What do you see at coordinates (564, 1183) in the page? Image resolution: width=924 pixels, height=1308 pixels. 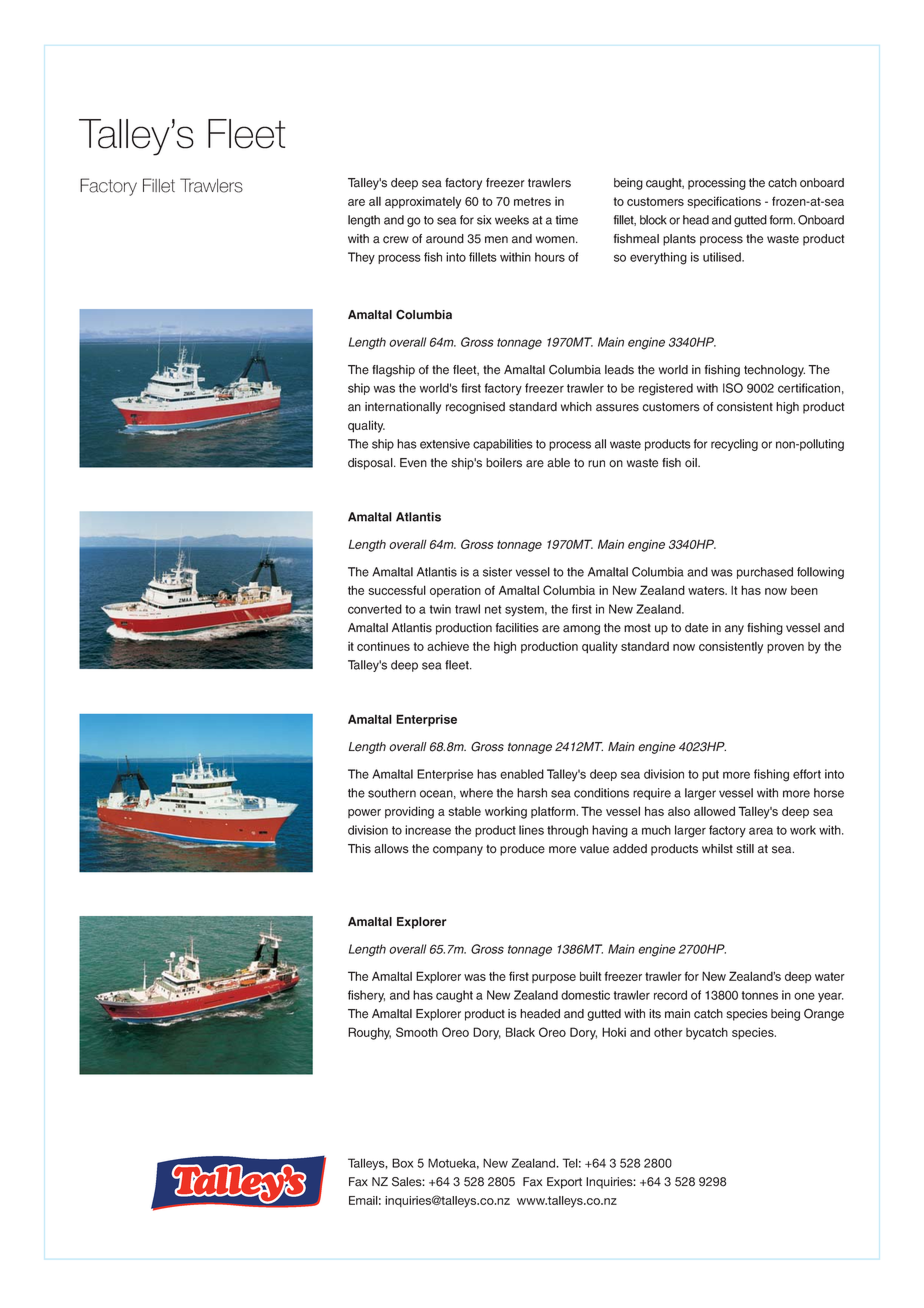 I see `Export` at bounding box center [564, 1183].
